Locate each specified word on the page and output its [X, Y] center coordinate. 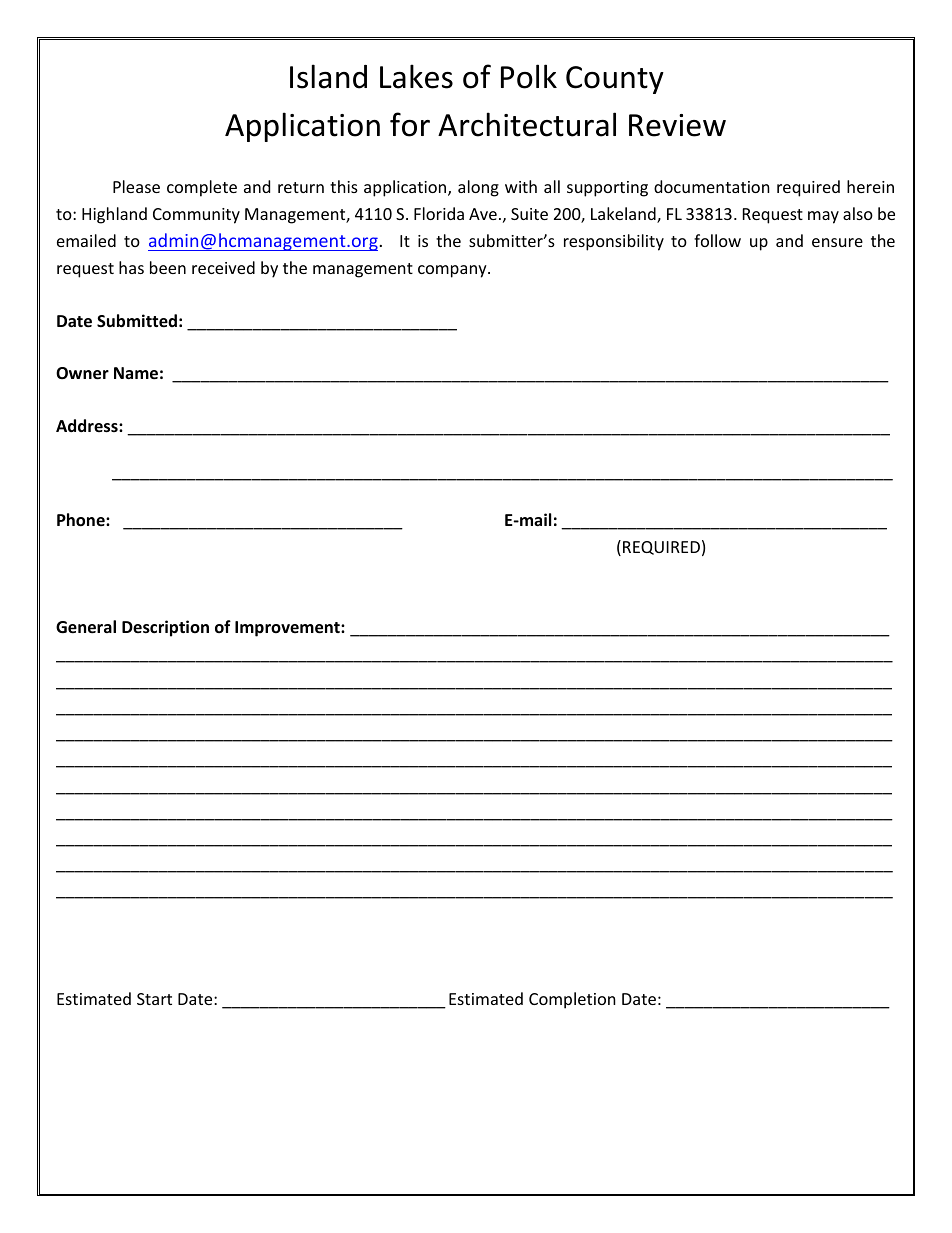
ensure [837, 242]
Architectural [527, 124]
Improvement [288, 629]
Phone [82, 520]
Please [136, 186]
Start [154, 999]
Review [677, 125]
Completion [572, 1000]
